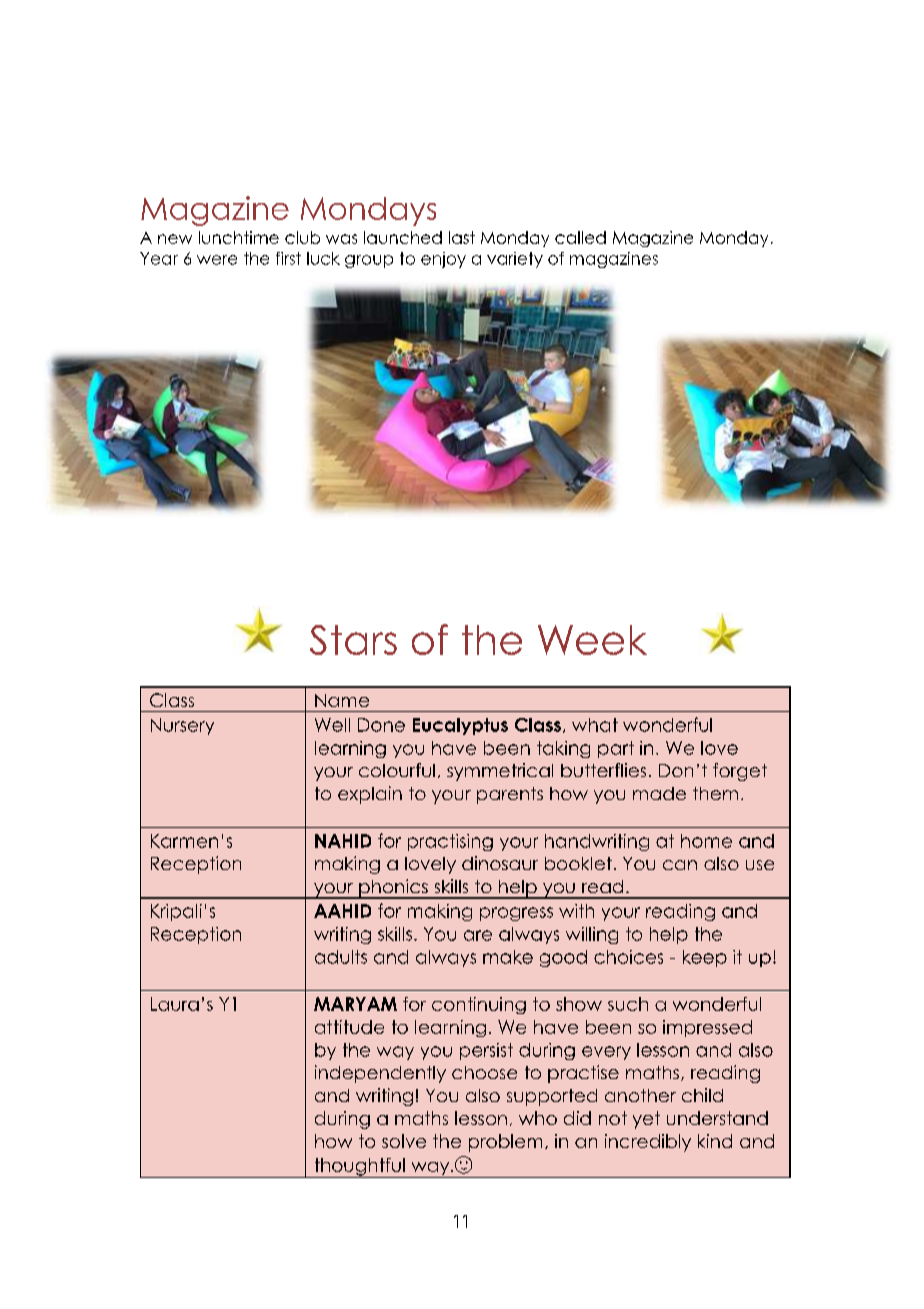 The height and width of the document is (1309, 924). What do you see at coordinates (443, 260) in the document?
I see `enjoy` at bounding box center [443, 260].
